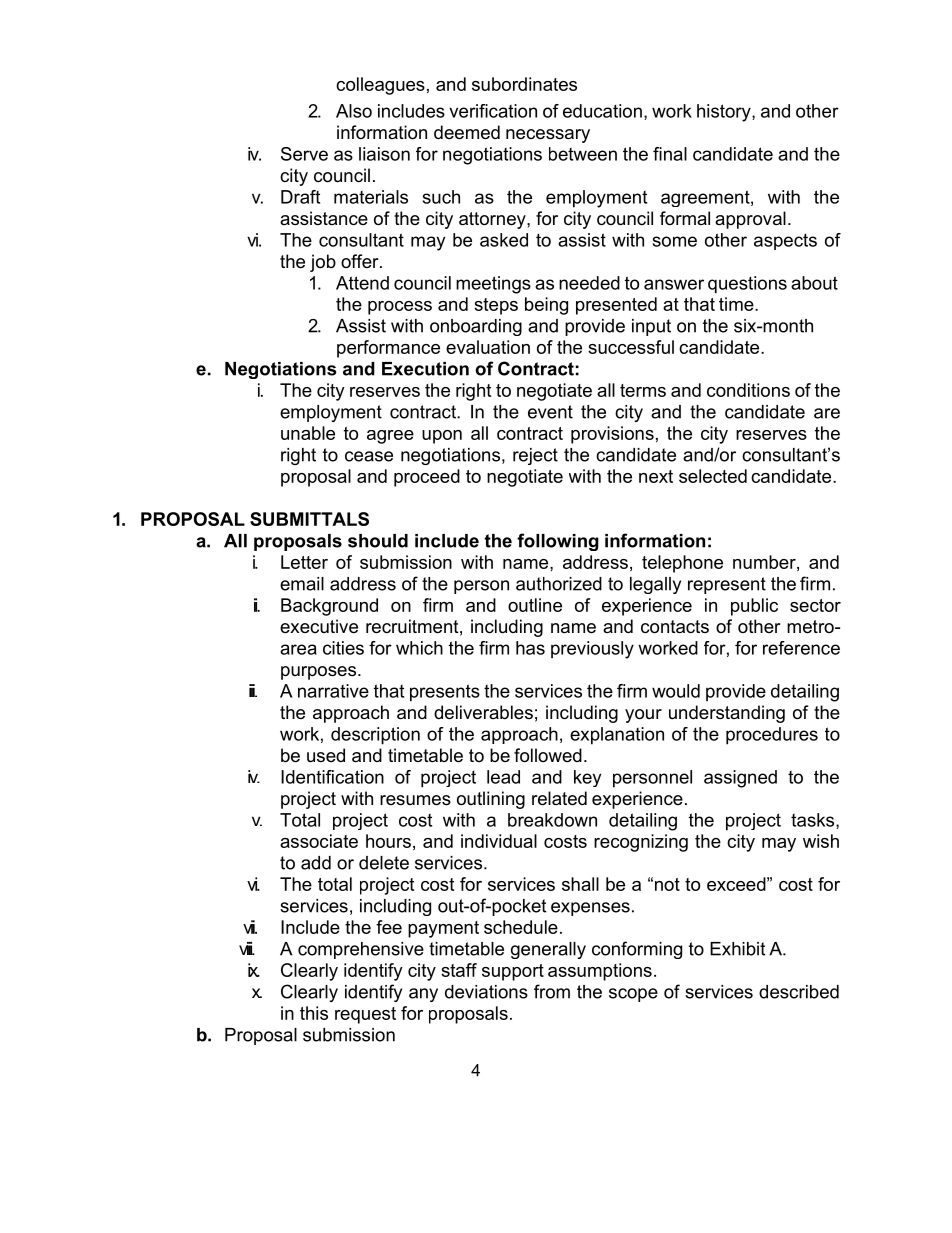 This screenshot has height=1233, width=952. Describe the element at coordinates (799, 992) in the screenshot. I see `described` at that location.
